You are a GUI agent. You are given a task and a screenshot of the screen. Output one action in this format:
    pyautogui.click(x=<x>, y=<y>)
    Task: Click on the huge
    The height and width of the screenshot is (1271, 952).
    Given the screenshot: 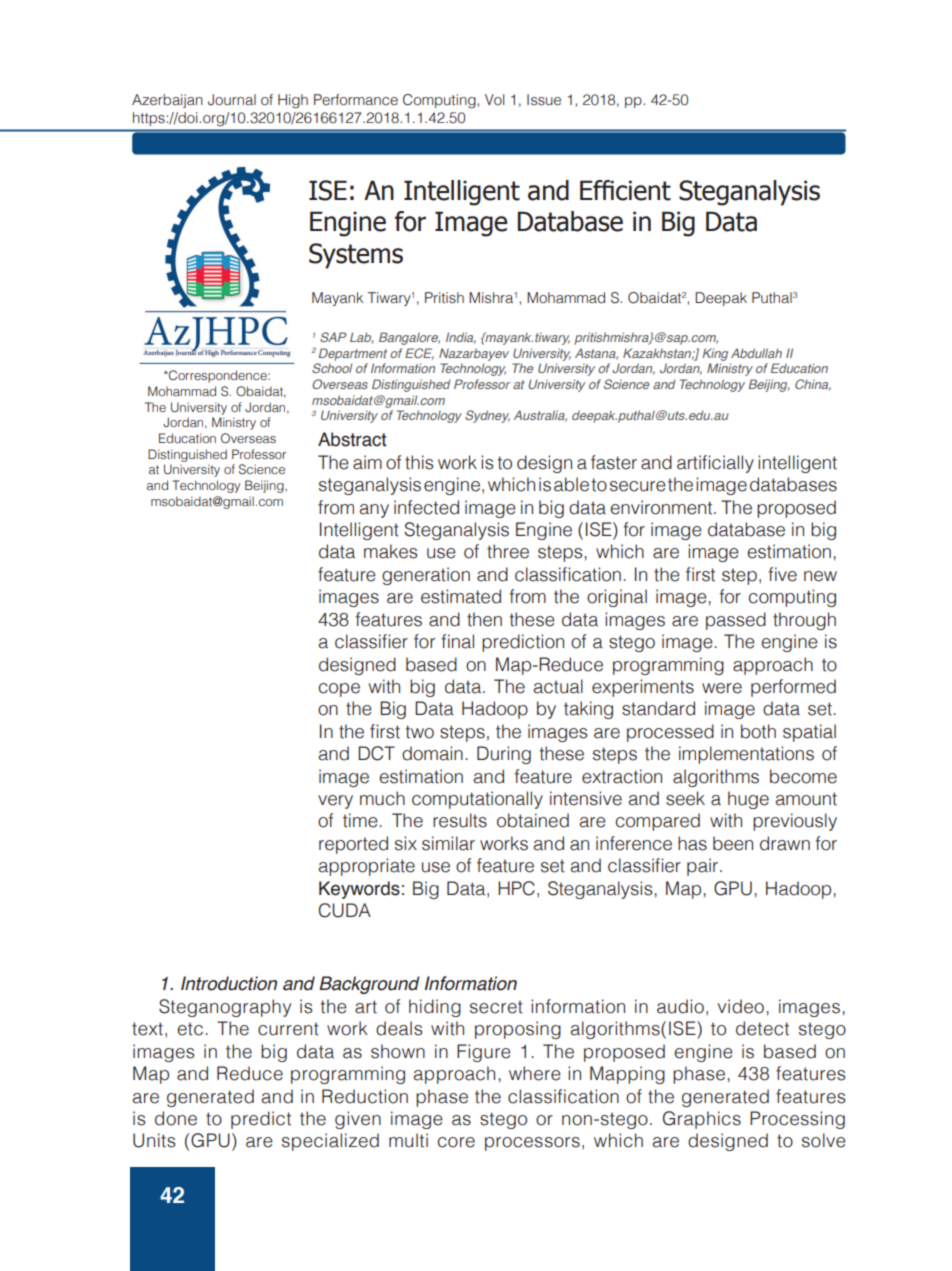 What is the action you would take?
    pyautogui.click(x=748, y=800)
